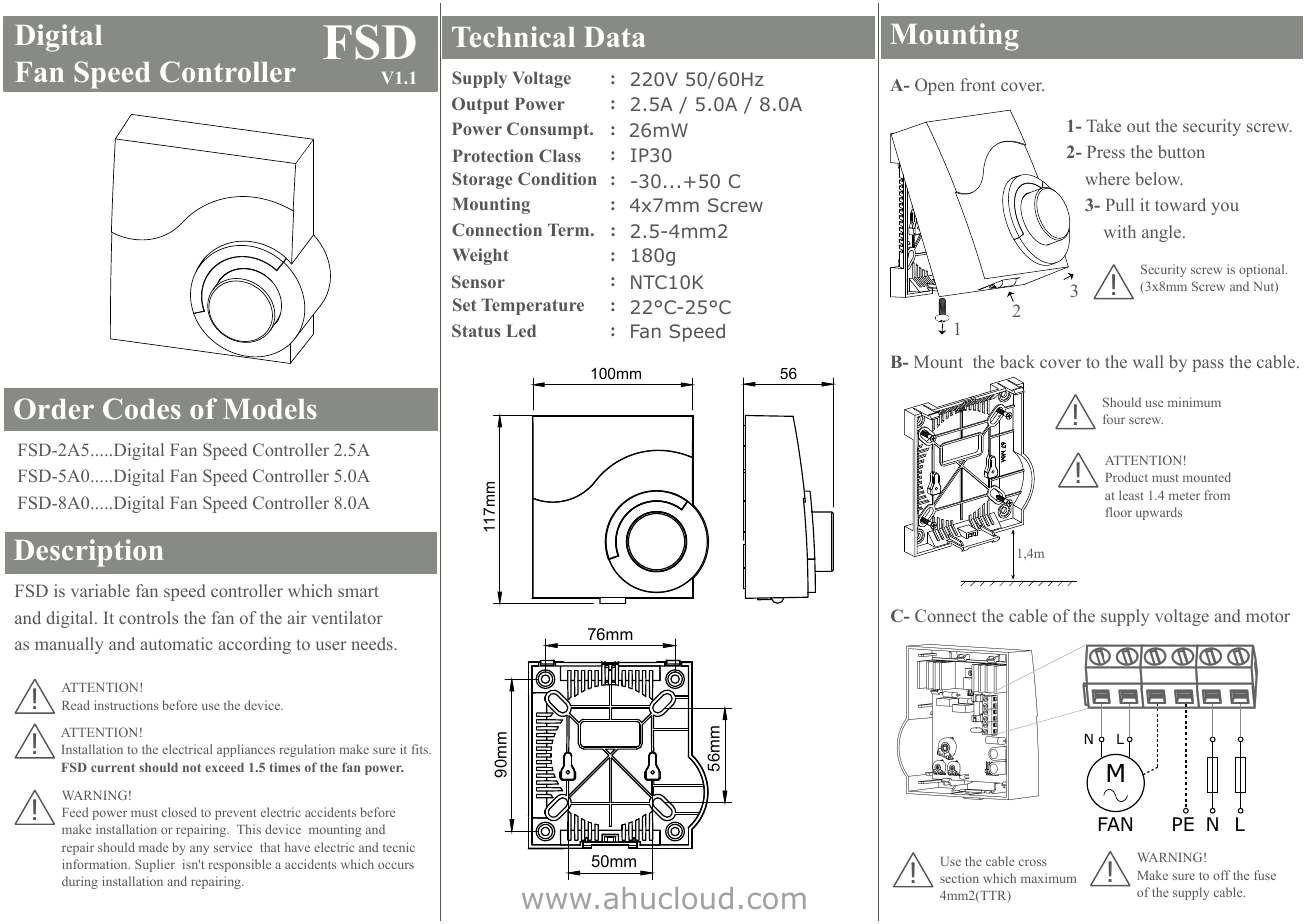  I want to click on occurs, so click(396, 865).
